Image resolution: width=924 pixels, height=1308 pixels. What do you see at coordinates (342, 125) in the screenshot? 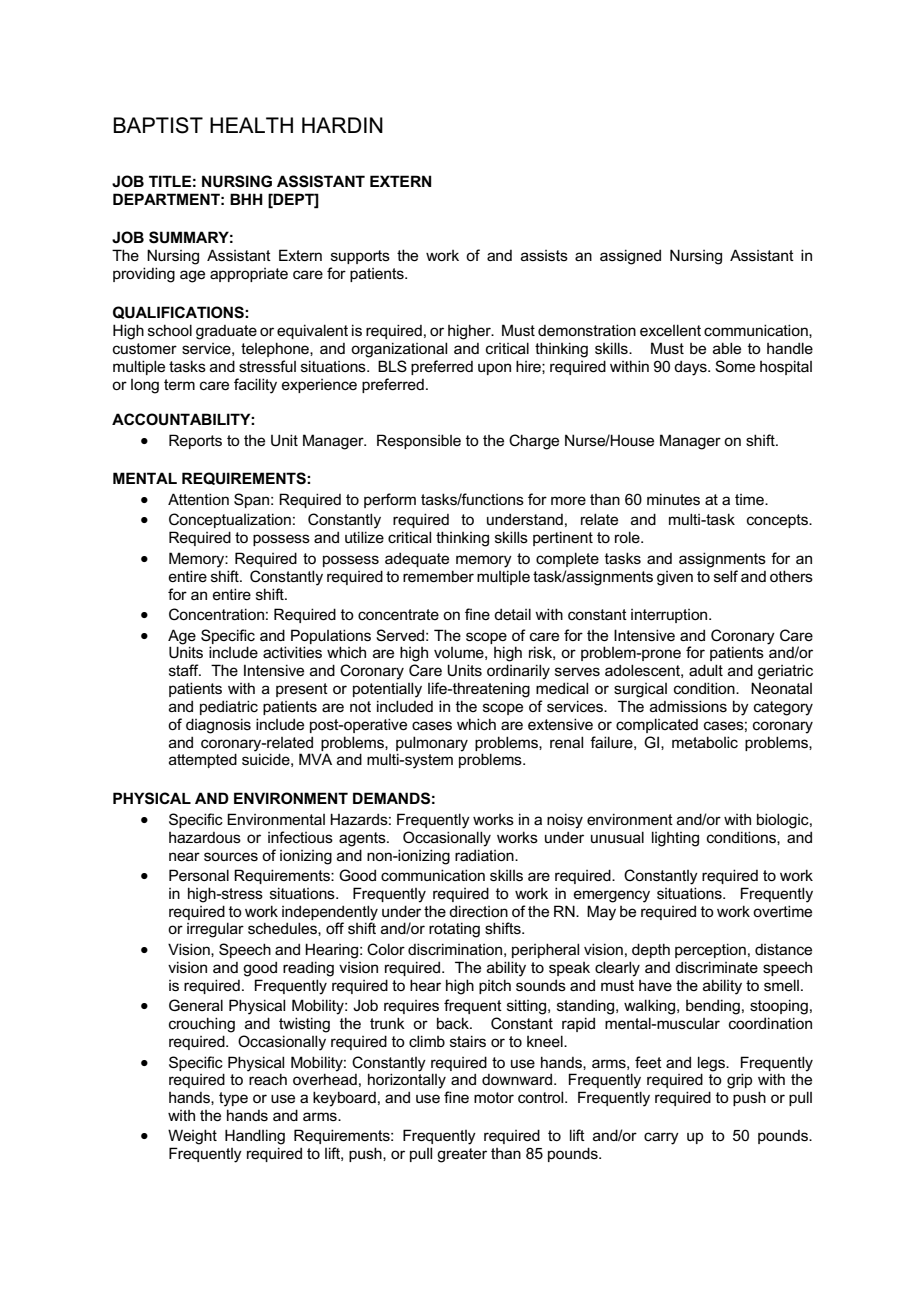
I see `HARDIN` at bounding box center [342, 125].
